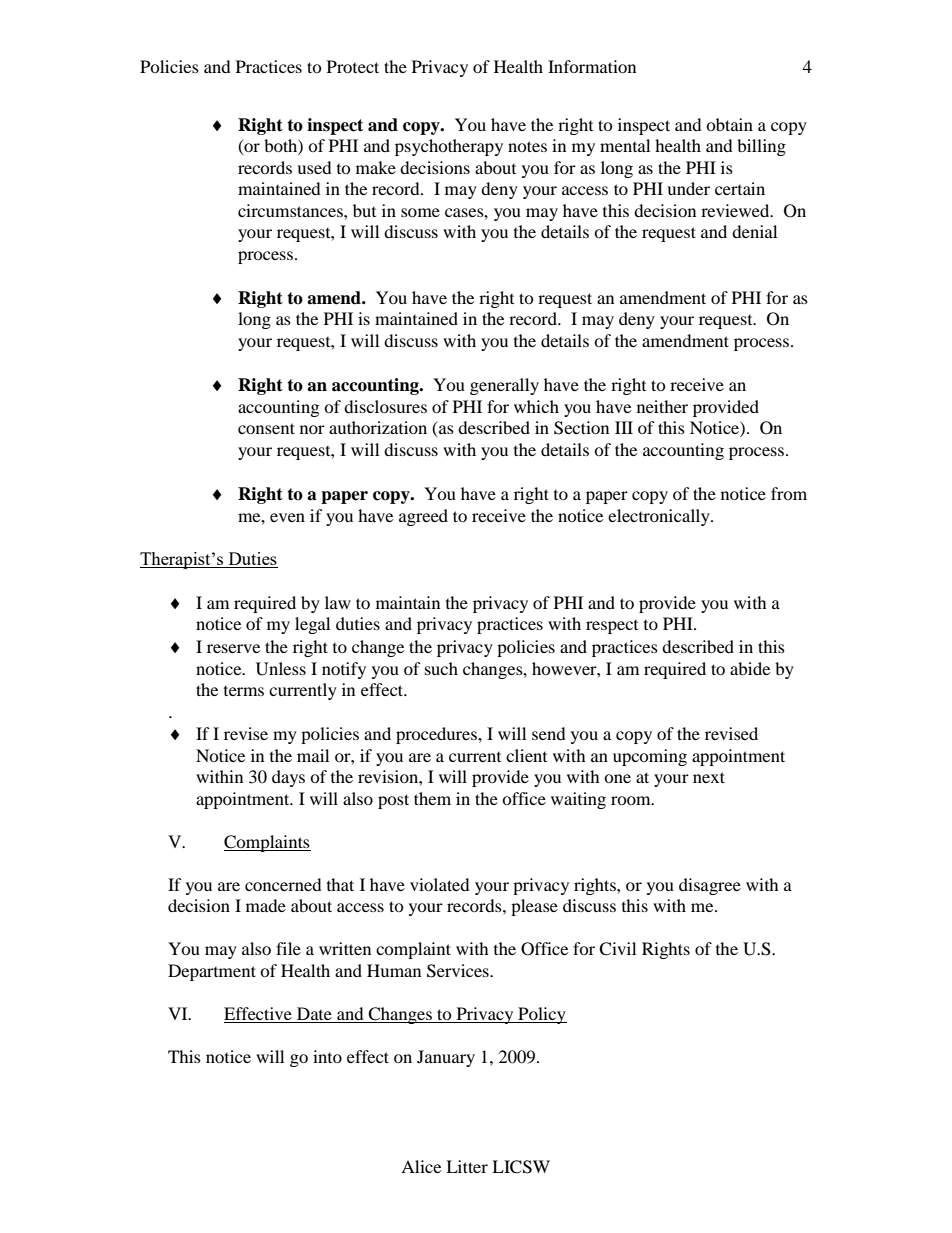  Describe the element at coordinates (288, 778) in the screenshot. I see `days` at that location.
